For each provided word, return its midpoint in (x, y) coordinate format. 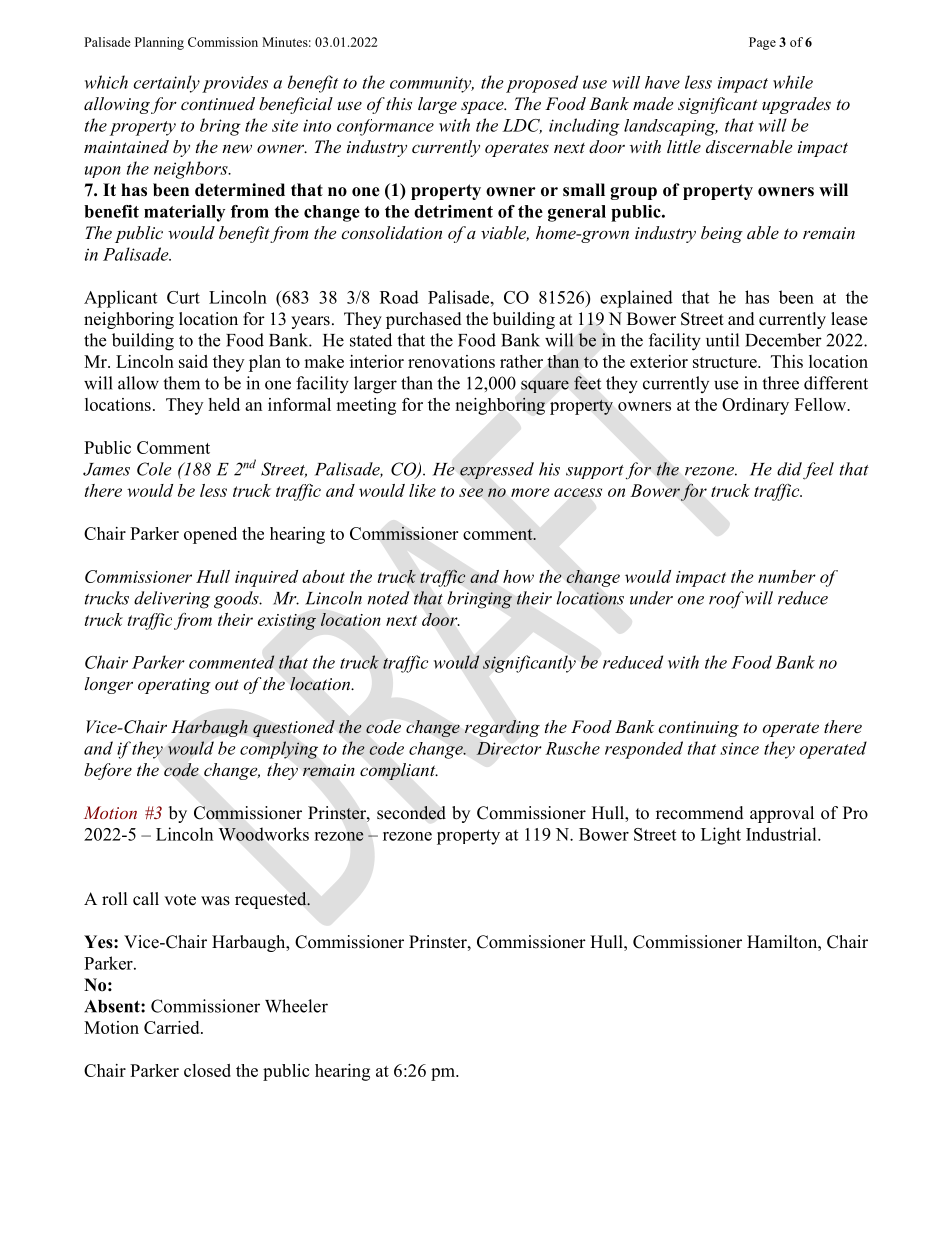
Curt (183, 297)
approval (782, 814)
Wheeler (296, 1006)
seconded (411, 813)
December (783, 340)
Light (721, 836)
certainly (167, 84)
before (108, 771)
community (432, 84)
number (787, 576)
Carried (173, 1027)
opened (210, 535)
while (793, 82)
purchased (424, 320)
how (518, 576)
